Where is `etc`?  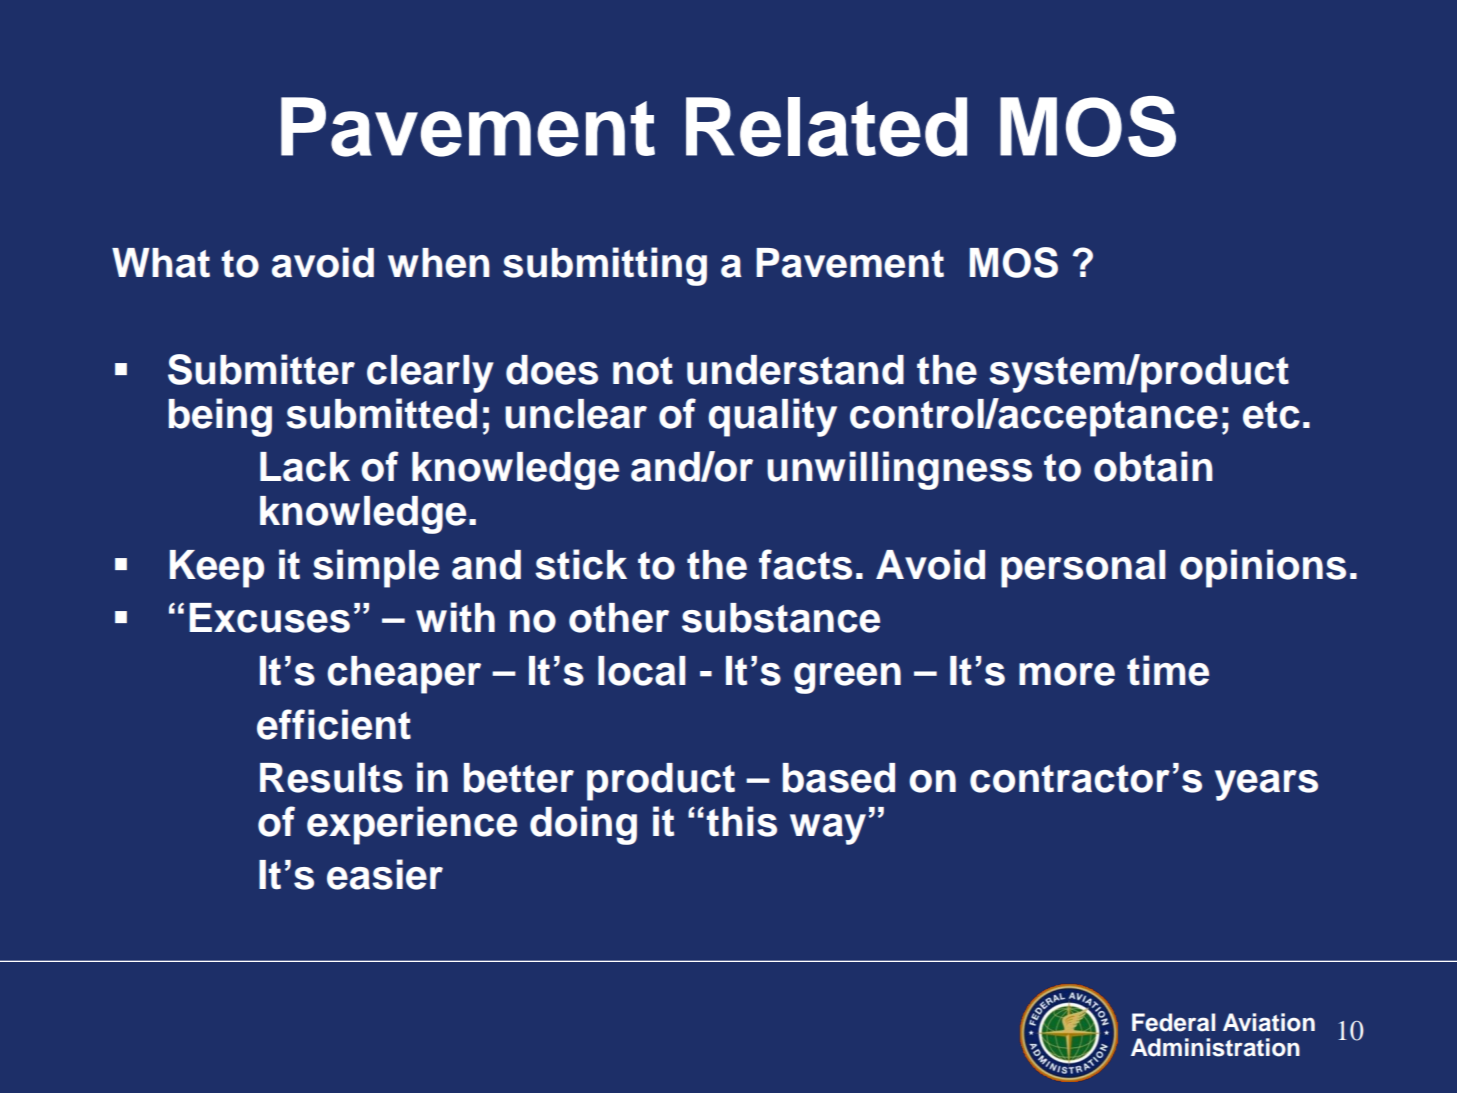
etc is located at coordinates (1271, 415).
